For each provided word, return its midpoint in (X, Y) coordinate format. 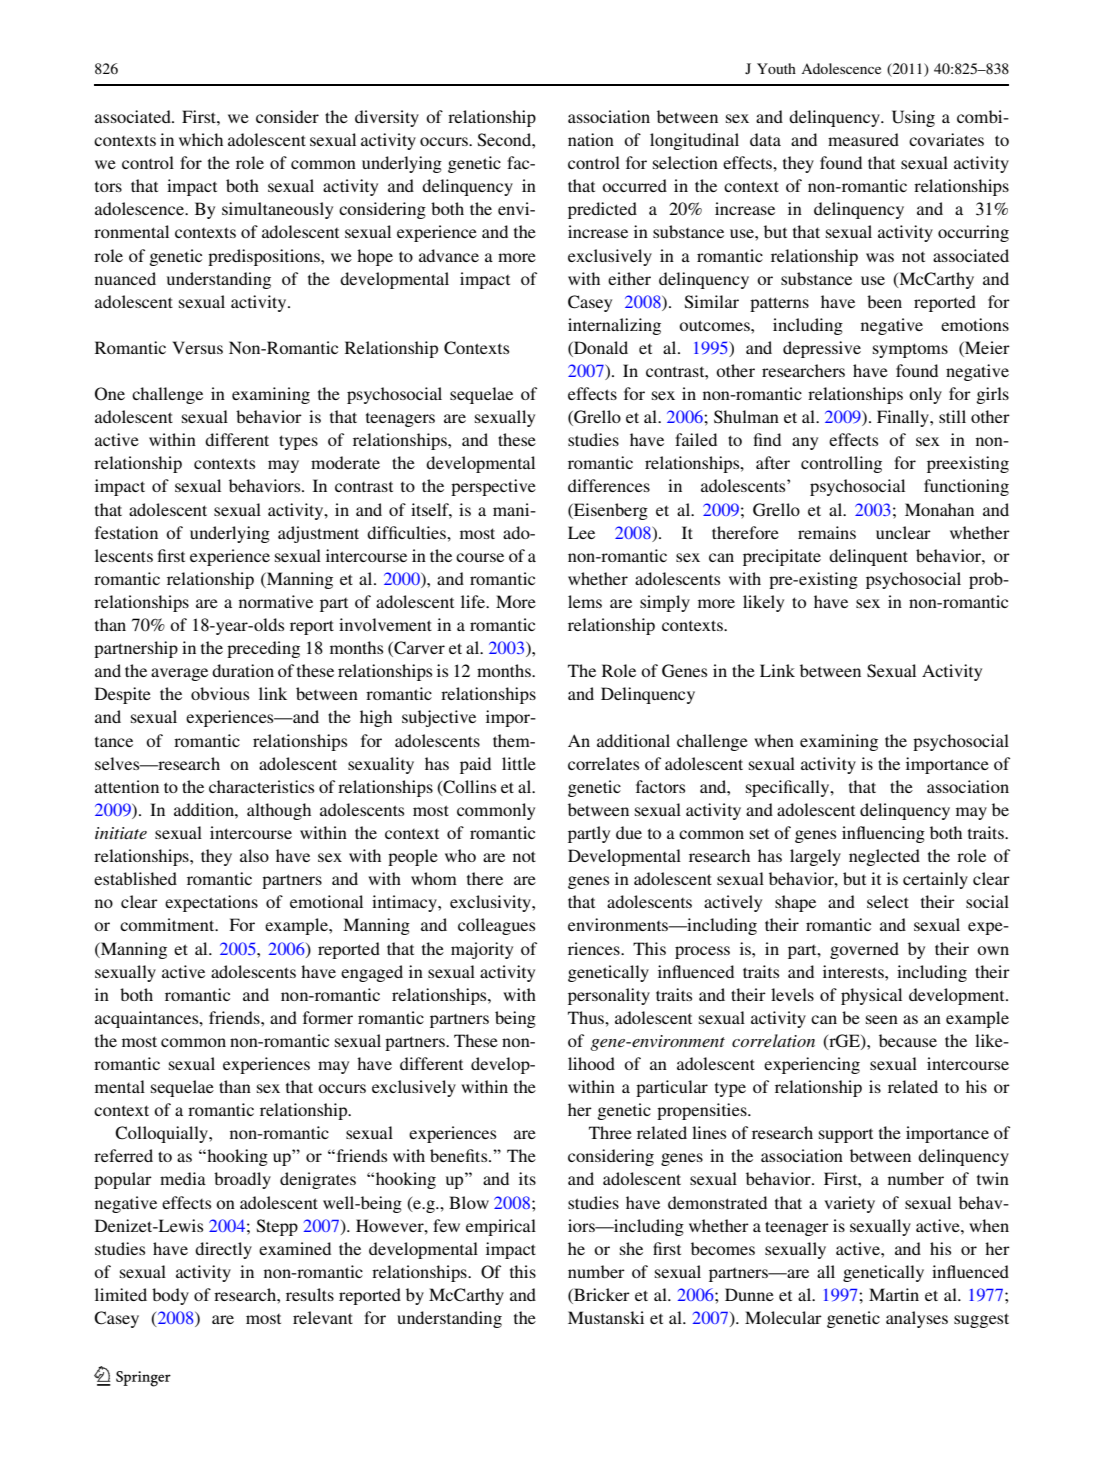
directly (223, 1250)
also (254, 855)
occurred (634, 185)
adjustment (318, 534)
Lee (581, 532)
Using (913, 118)
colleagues (496, 926)
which (201, 139)
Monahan (939, 509)
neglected (884, 857)
